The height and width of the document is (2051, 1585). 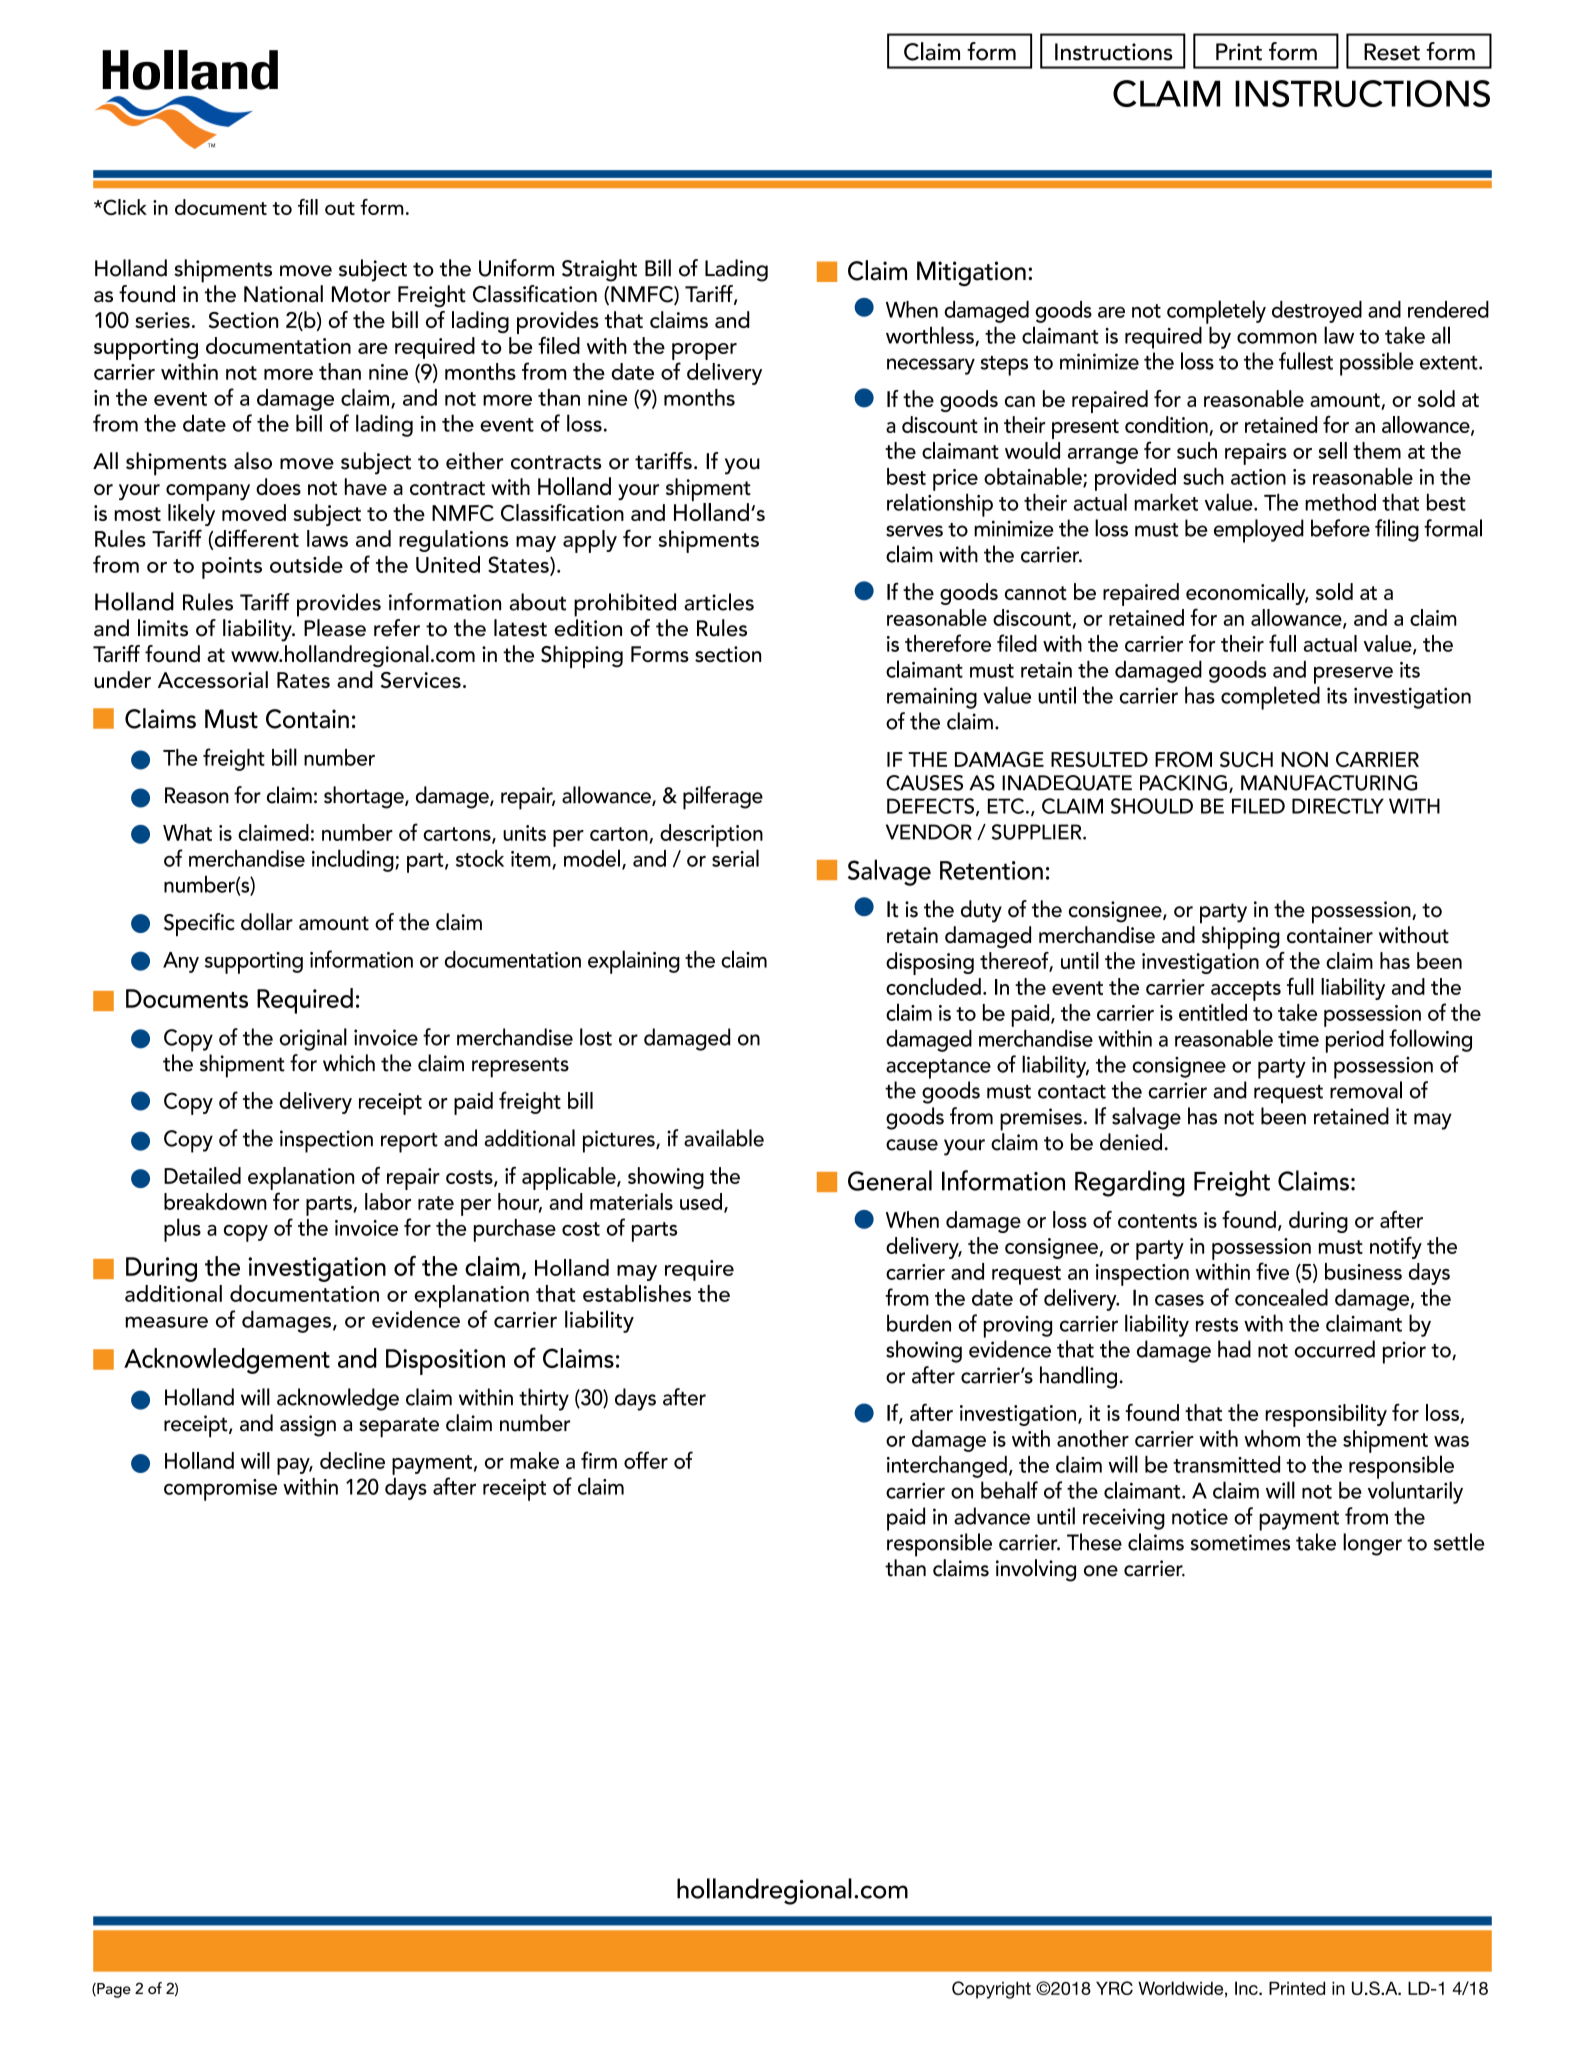 What do you see at coordinates (313, 1039) in the document?
I see `original` at bounding box center [313, 1039].
